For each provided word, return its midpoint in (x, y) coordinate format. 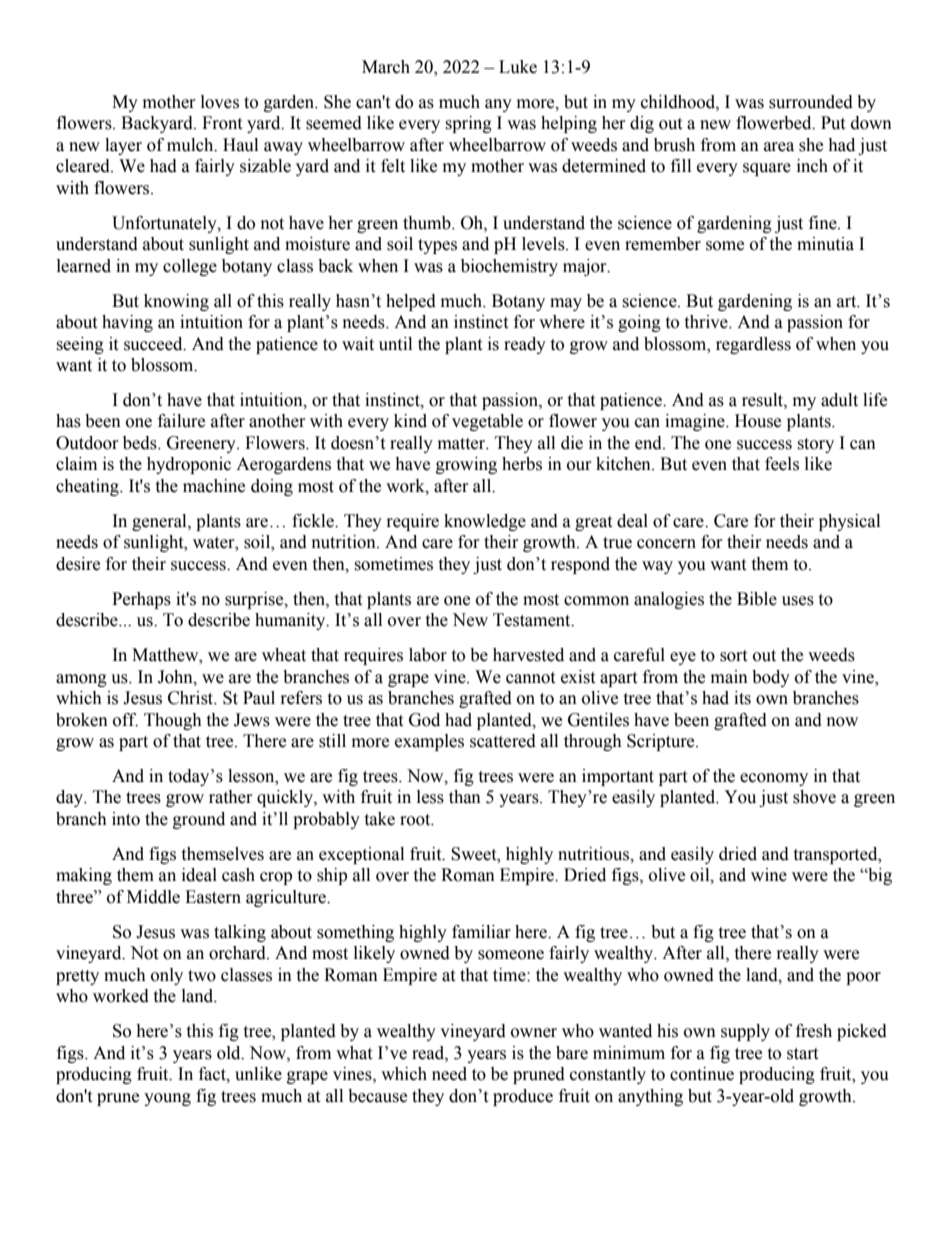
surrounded (811, 102)
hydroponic (189, 465)
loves (220, 102)
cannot (530, 678)
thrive (707, 322)
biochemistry (509, 267)
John (176, 677)
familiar (481, 932)
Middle (153, 897)
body (771, 678)
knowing (176, 302)
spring (468, 124)
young (167, 1099)
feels (782, 464)
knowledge (485, 522)
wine (769, 875)
